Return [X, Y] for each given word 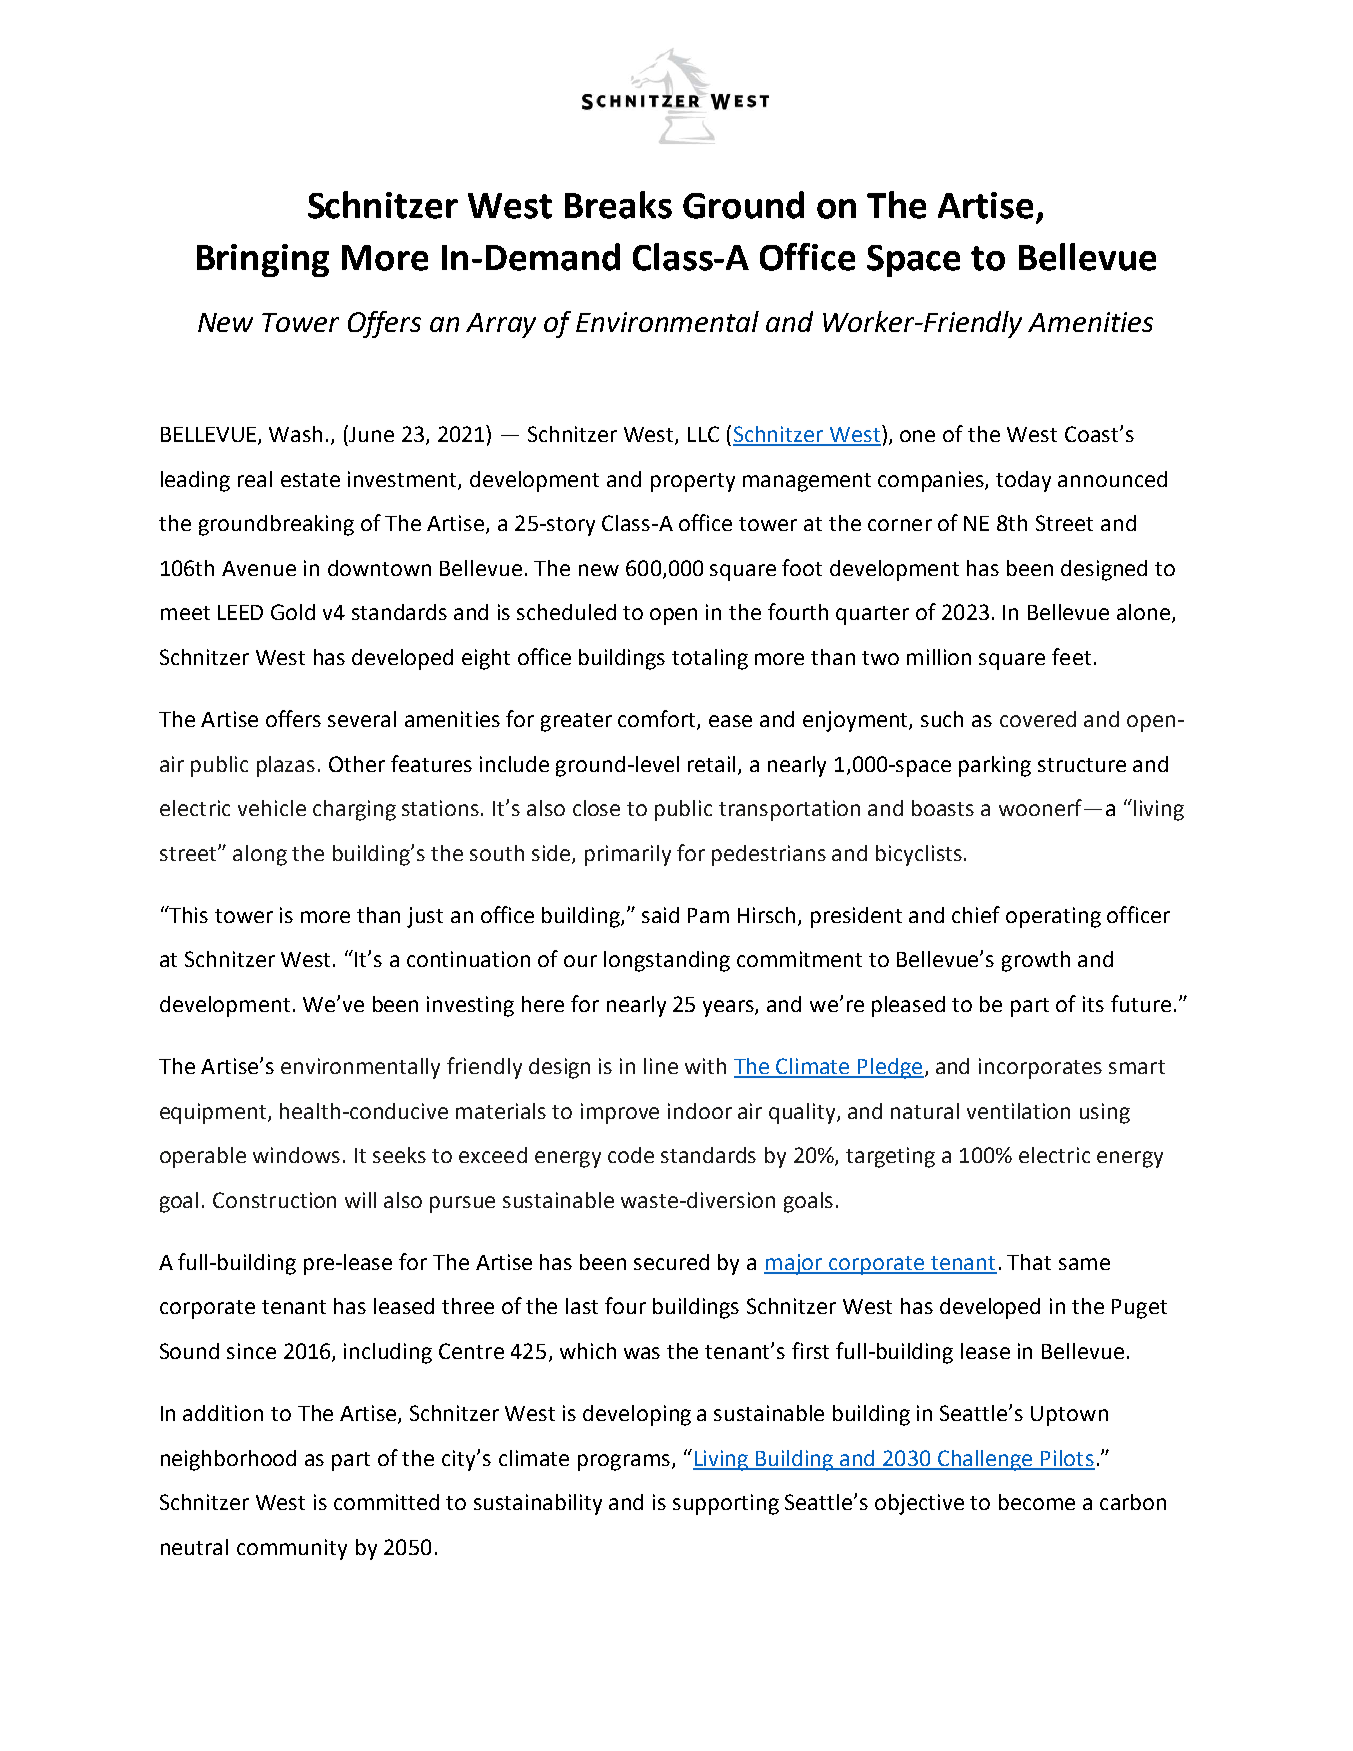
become [1037, 1502]
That [1029, 1262]
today [1023, 481]
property [693, 482]
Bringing [263, 260]
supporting [726, 1504]
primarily [628, 855]
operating [1053, 917]
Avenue [259, 568]
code [631, 1155]
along [260, 855]
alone [1145, 613]
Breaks [618, 205]
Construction [274, 1200]
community [292, 1549]
